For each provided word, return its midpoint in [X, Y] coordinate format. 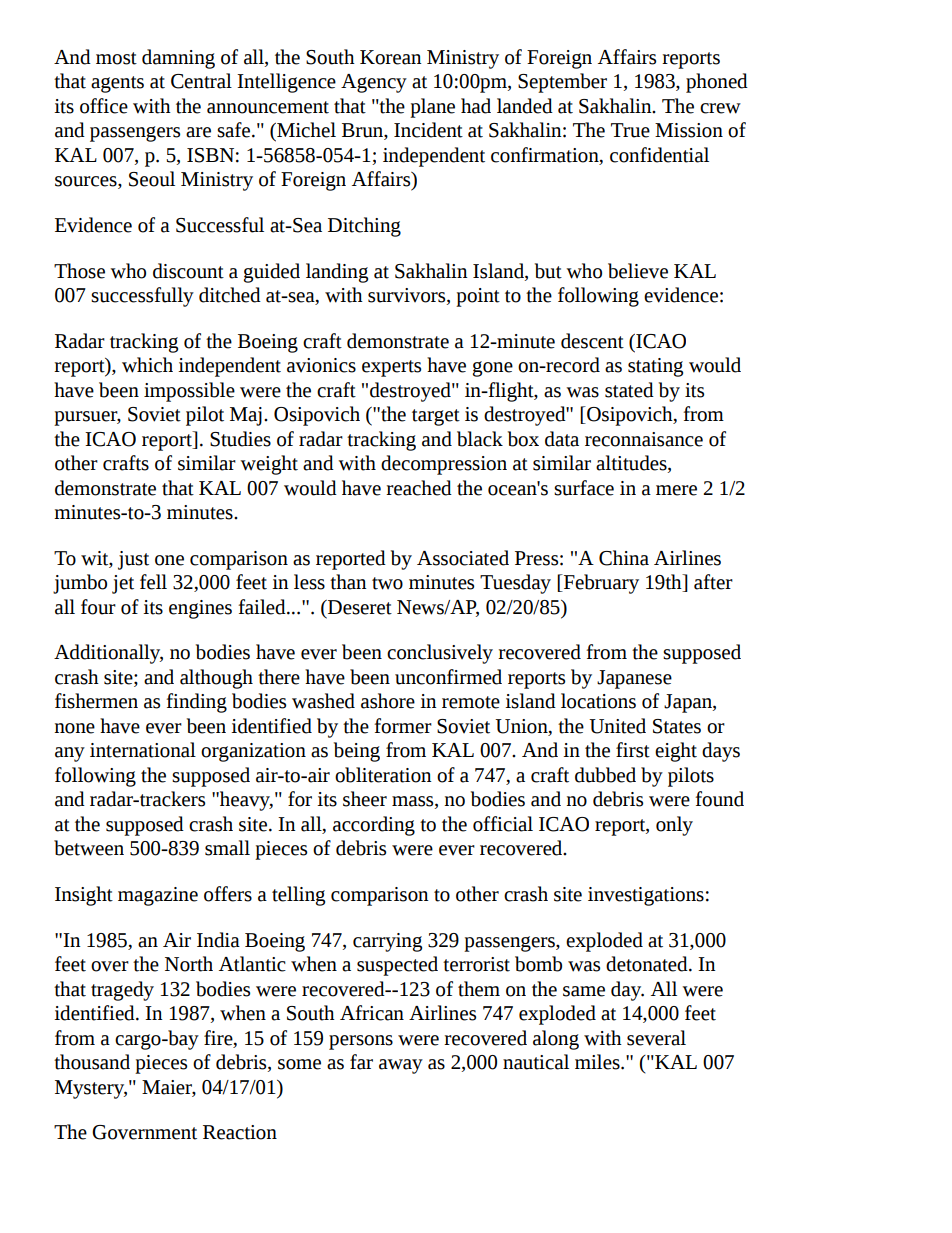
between [89, 848]
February [600, 584]
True [630, 130]
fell [153, 582]
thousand [92, 1062]
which [147, 365]
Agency [374, 83]
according [374, 826]
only [674, 826]
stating [655, 367]
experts [391, 368]
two [387, 583]
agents [117, 84]
